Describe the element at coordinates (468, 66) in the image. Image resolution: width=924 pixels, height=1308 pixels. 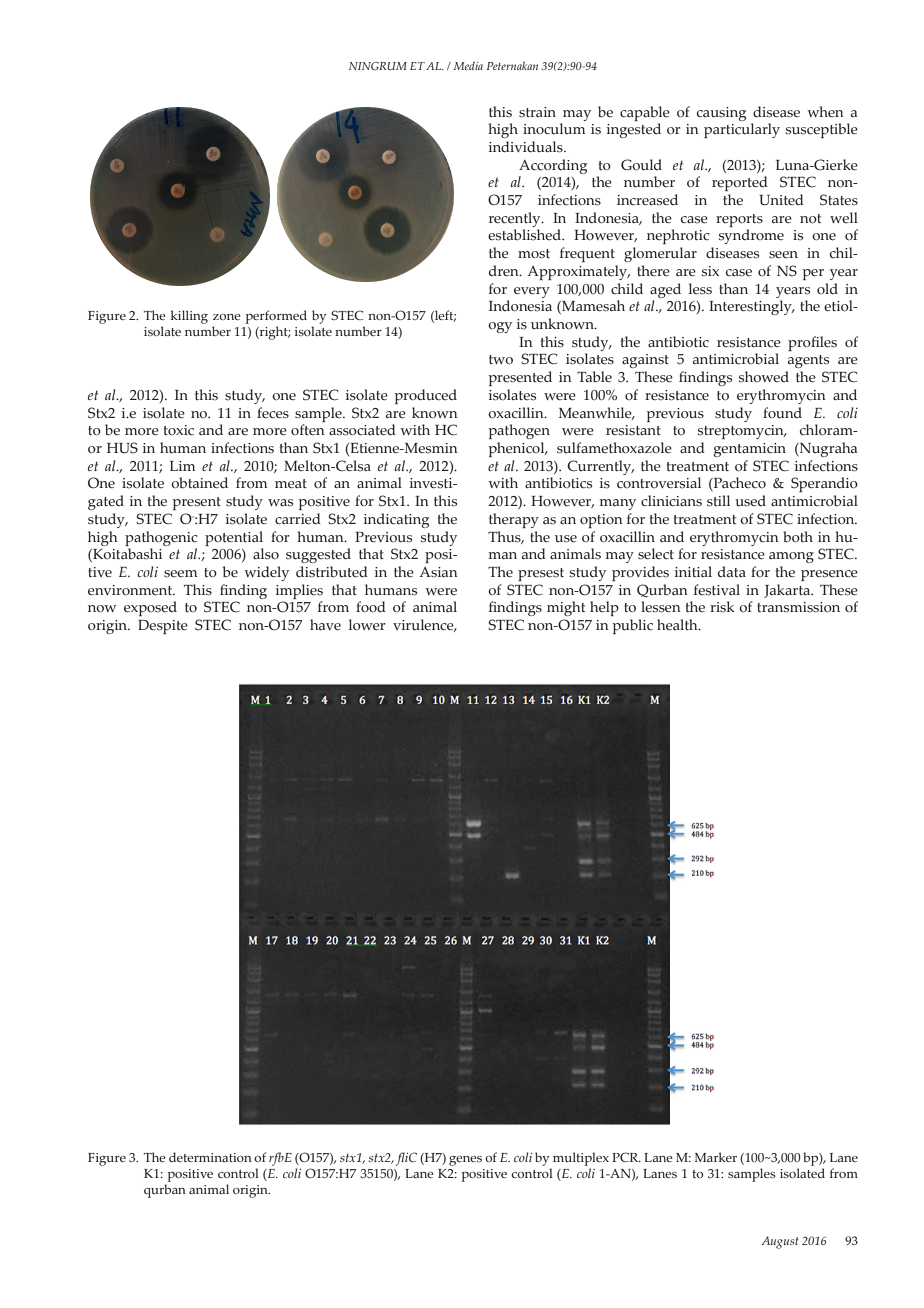
I see `Media` at that location.
